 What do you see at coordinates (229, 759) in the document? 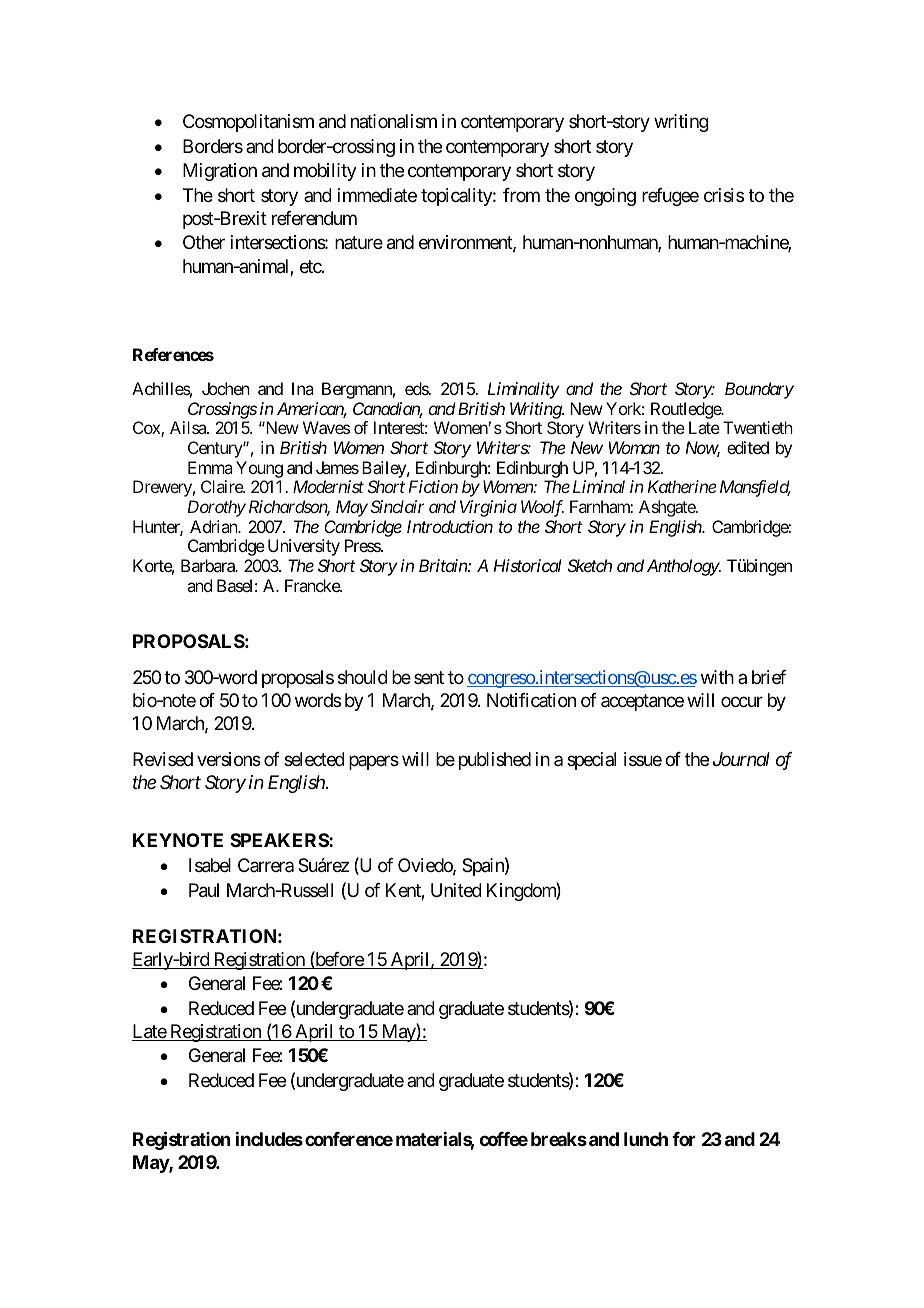
I see `versions` at bounding box center [229, 759].
